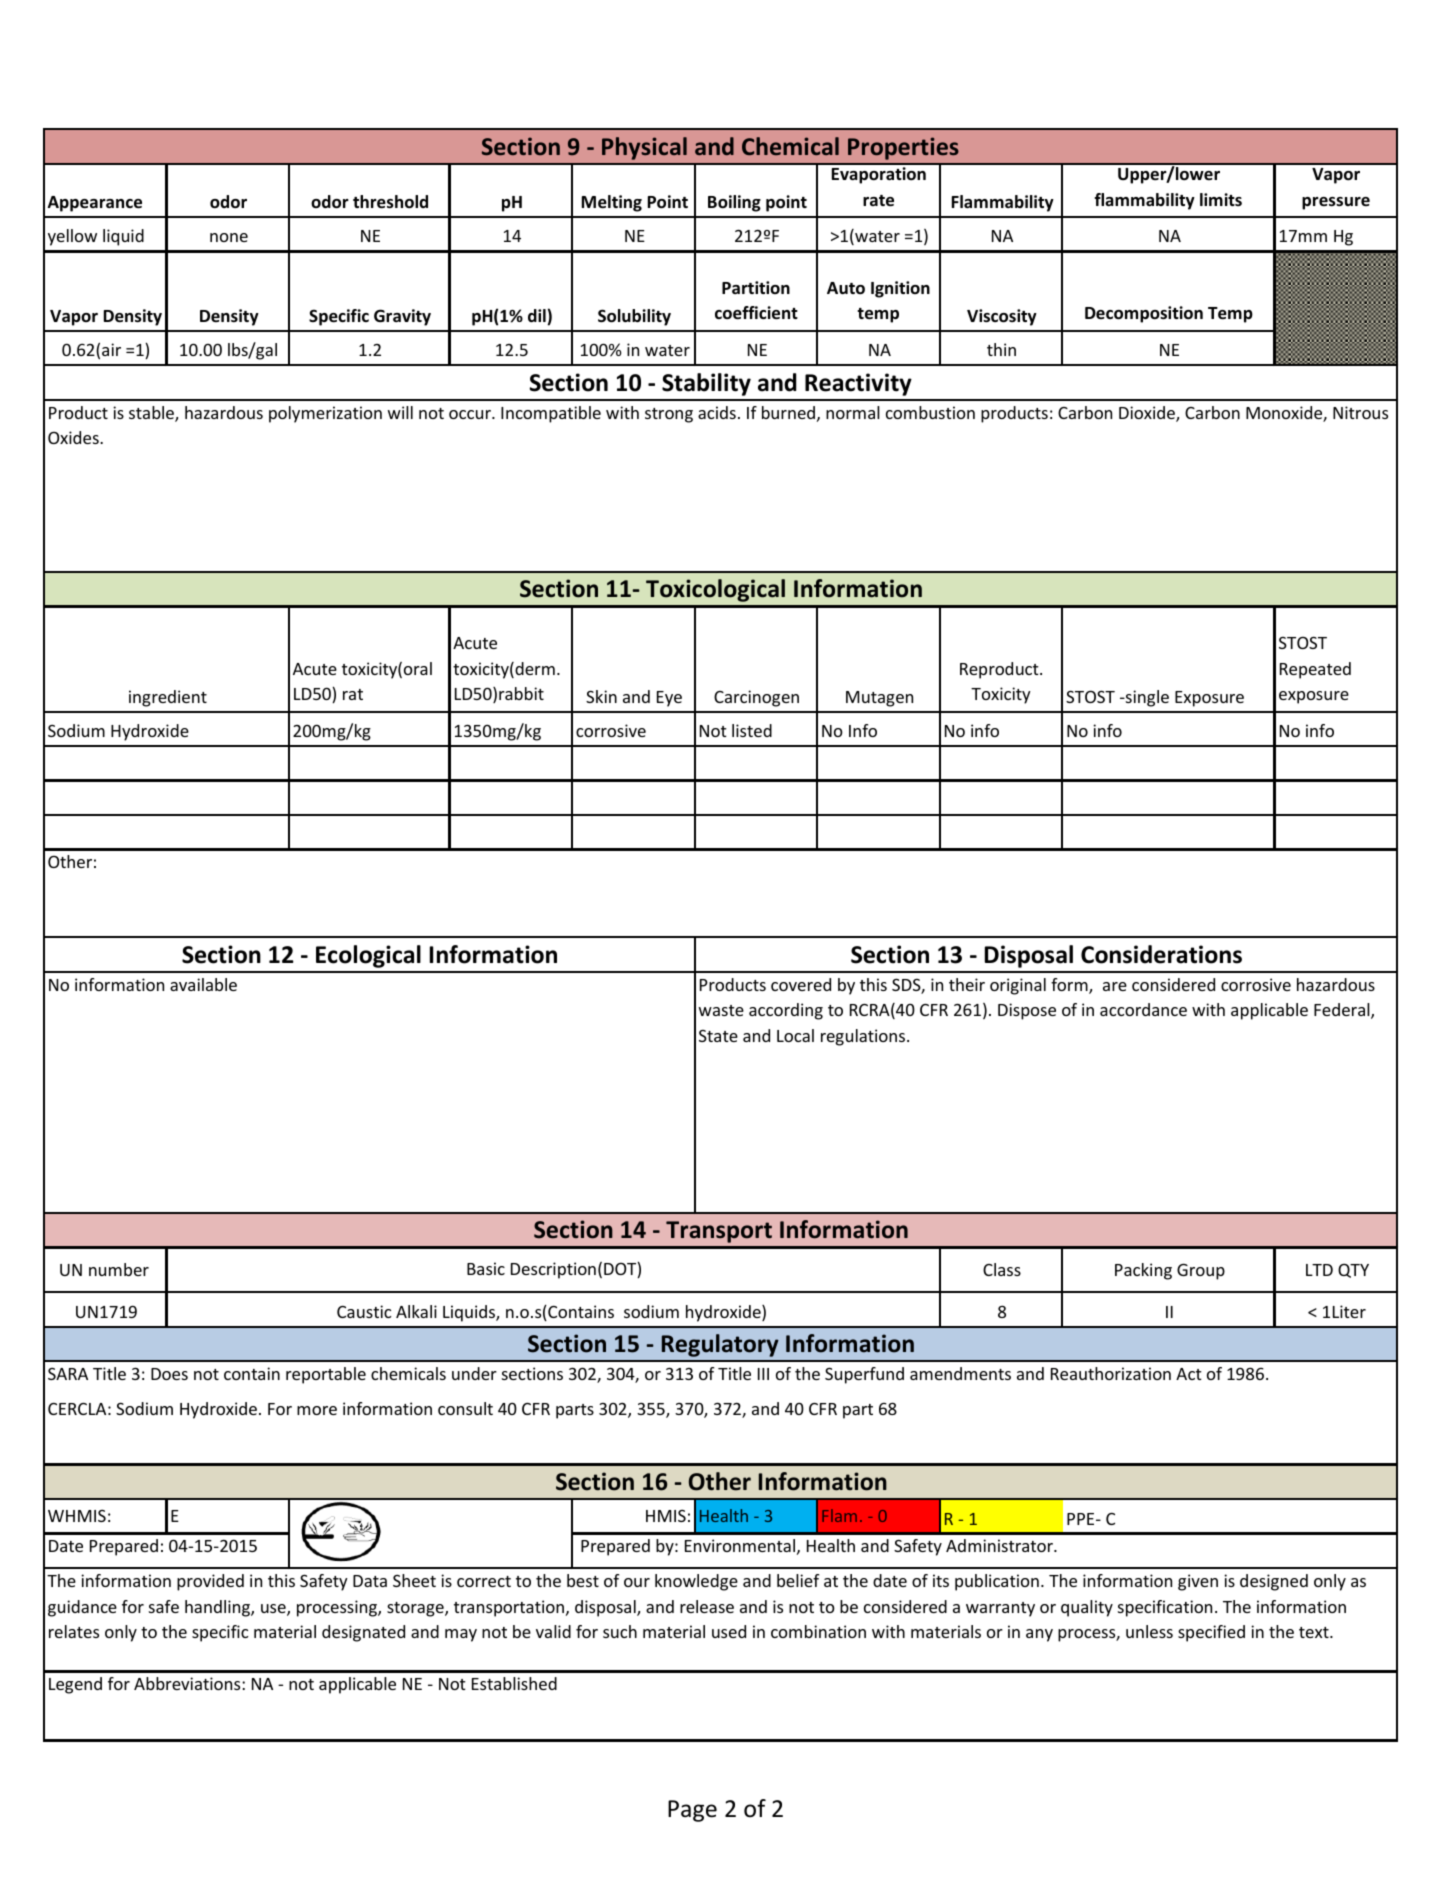 The width and height of the screenshot is (1453, 1880). I want to click on specified, so click(1211, 1633).
